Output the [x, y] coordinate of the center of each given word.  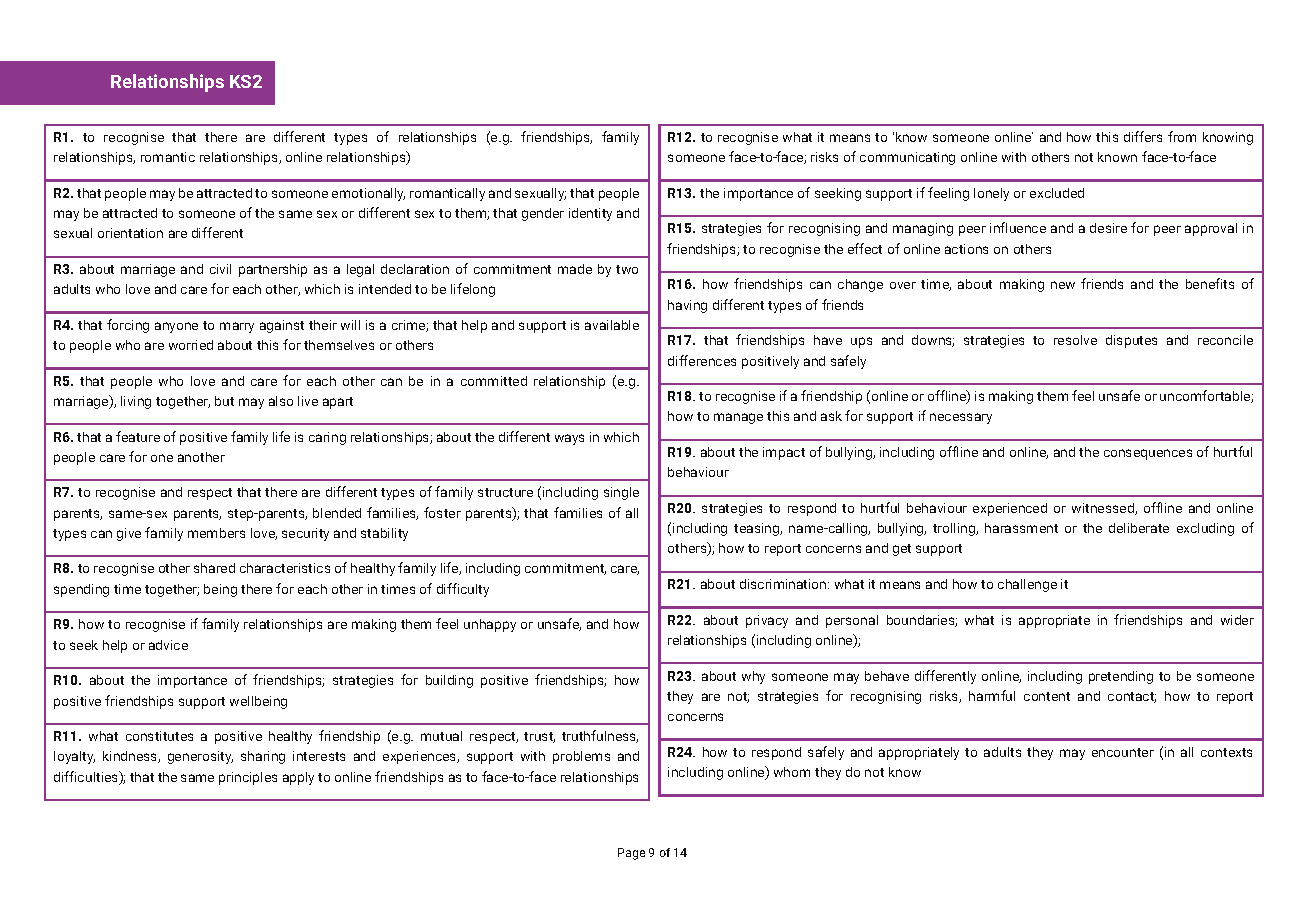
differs [1143, 136]
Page [631, 854]
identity [590, 214]
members [216, 533]
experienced [1010, 509]
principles [248, 778]
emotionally [368, 194]
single [621, 493]
